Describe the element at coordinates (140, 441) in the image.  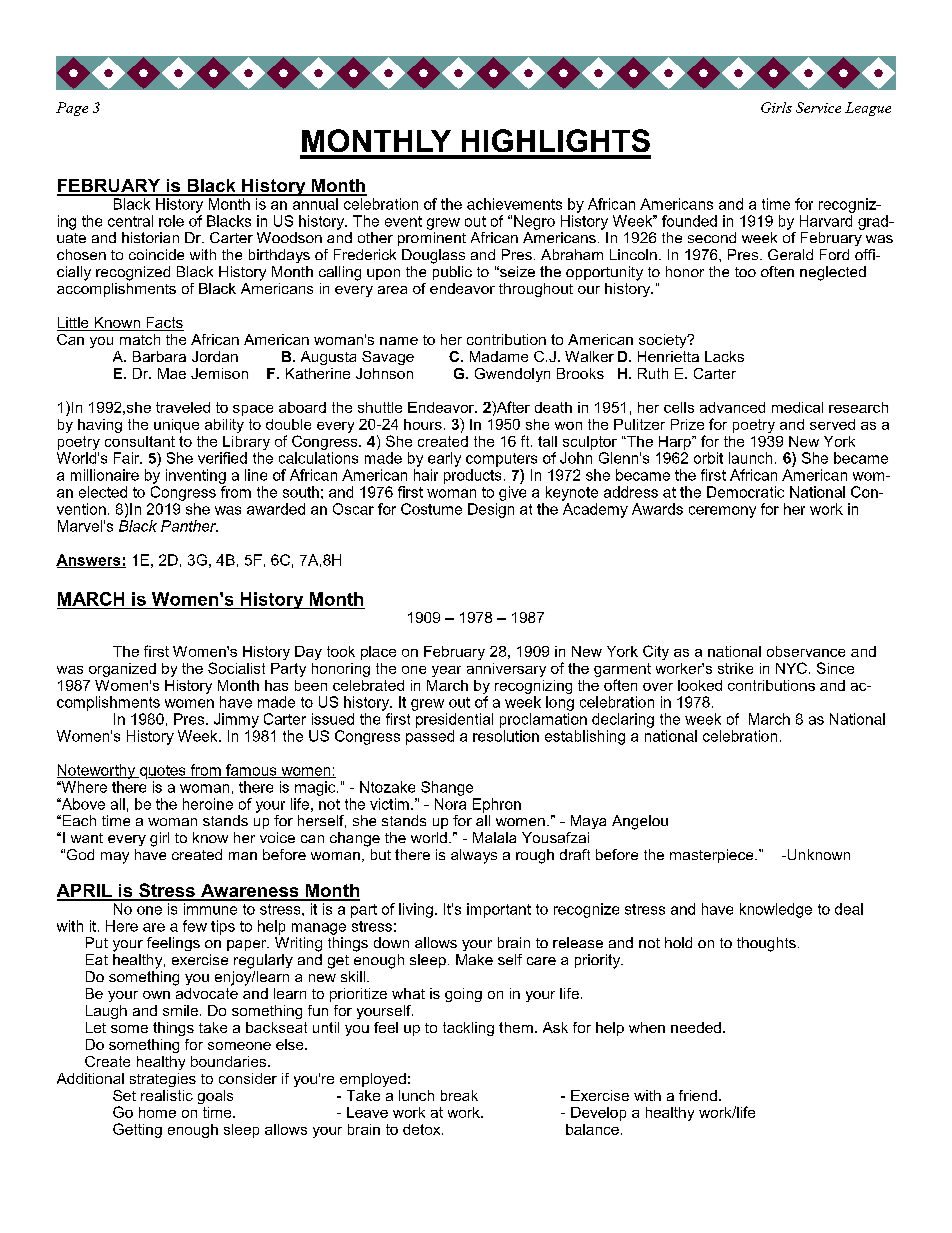
I see `consultant` at that location.
